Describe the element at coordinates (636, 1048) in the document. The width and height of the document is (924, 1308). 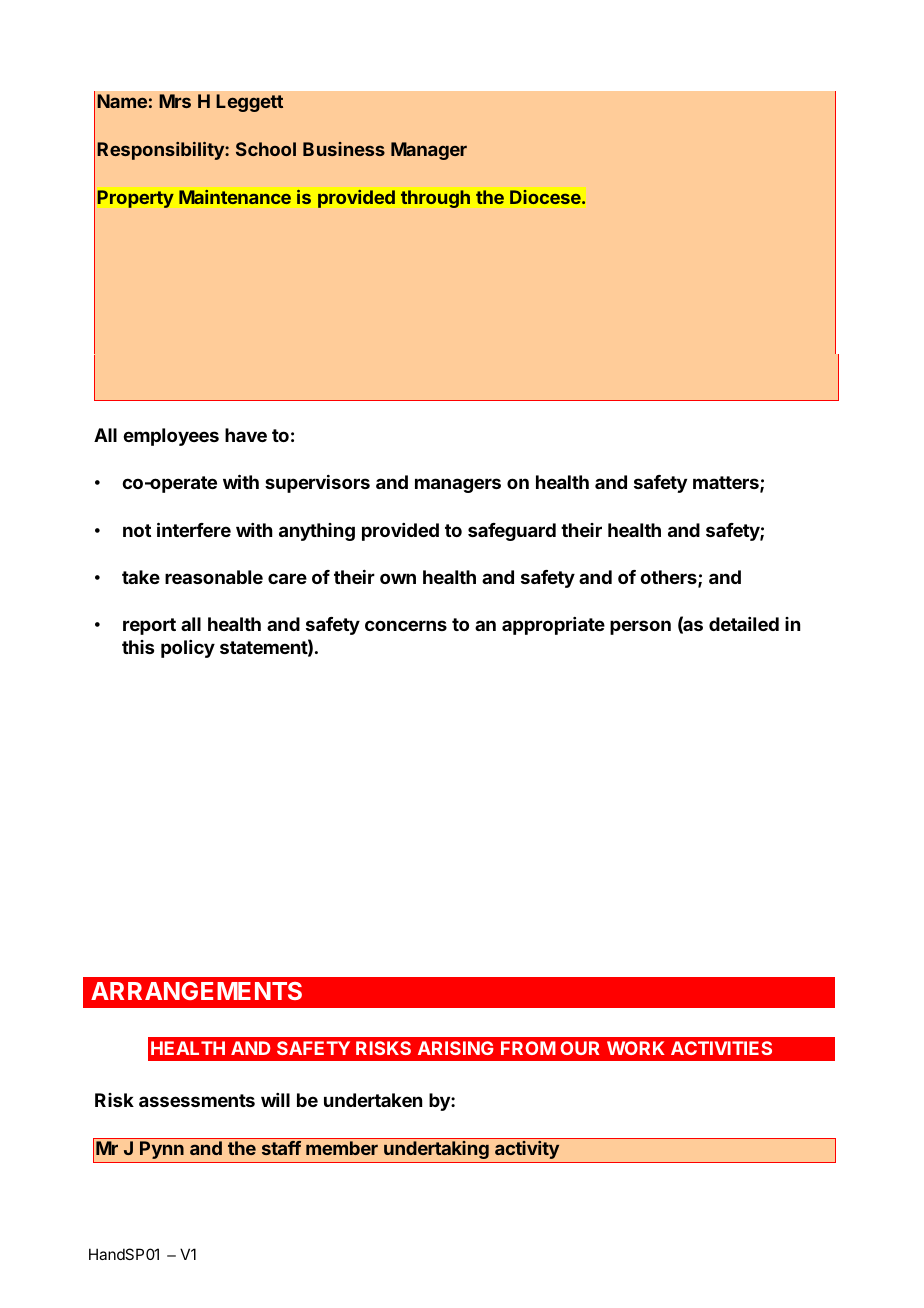
I see `WORK` at that location.
